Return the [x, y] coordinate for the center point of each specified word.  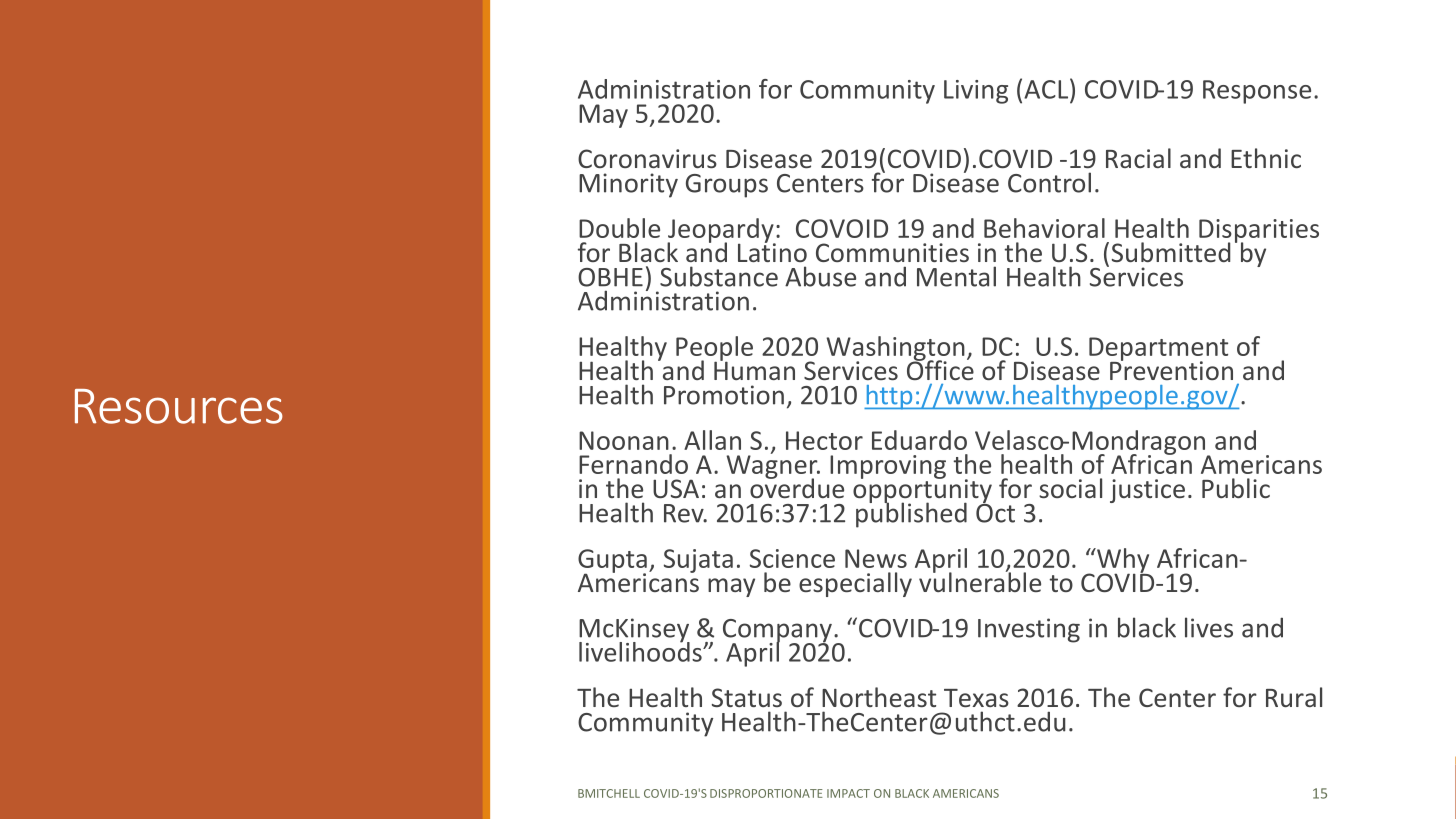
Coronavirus [647, 158]
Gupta [612, 562]
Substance [719, 276]
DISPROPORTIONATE [766, 793]
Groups [727, 186]
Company [777, 632]
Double [619, 228]
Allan [712, 440]
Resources [179, 406]
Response [1257, 92]
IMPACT [848, 793]
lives [1209, 627]
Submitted [1171, 252]
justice [1147, 491]
